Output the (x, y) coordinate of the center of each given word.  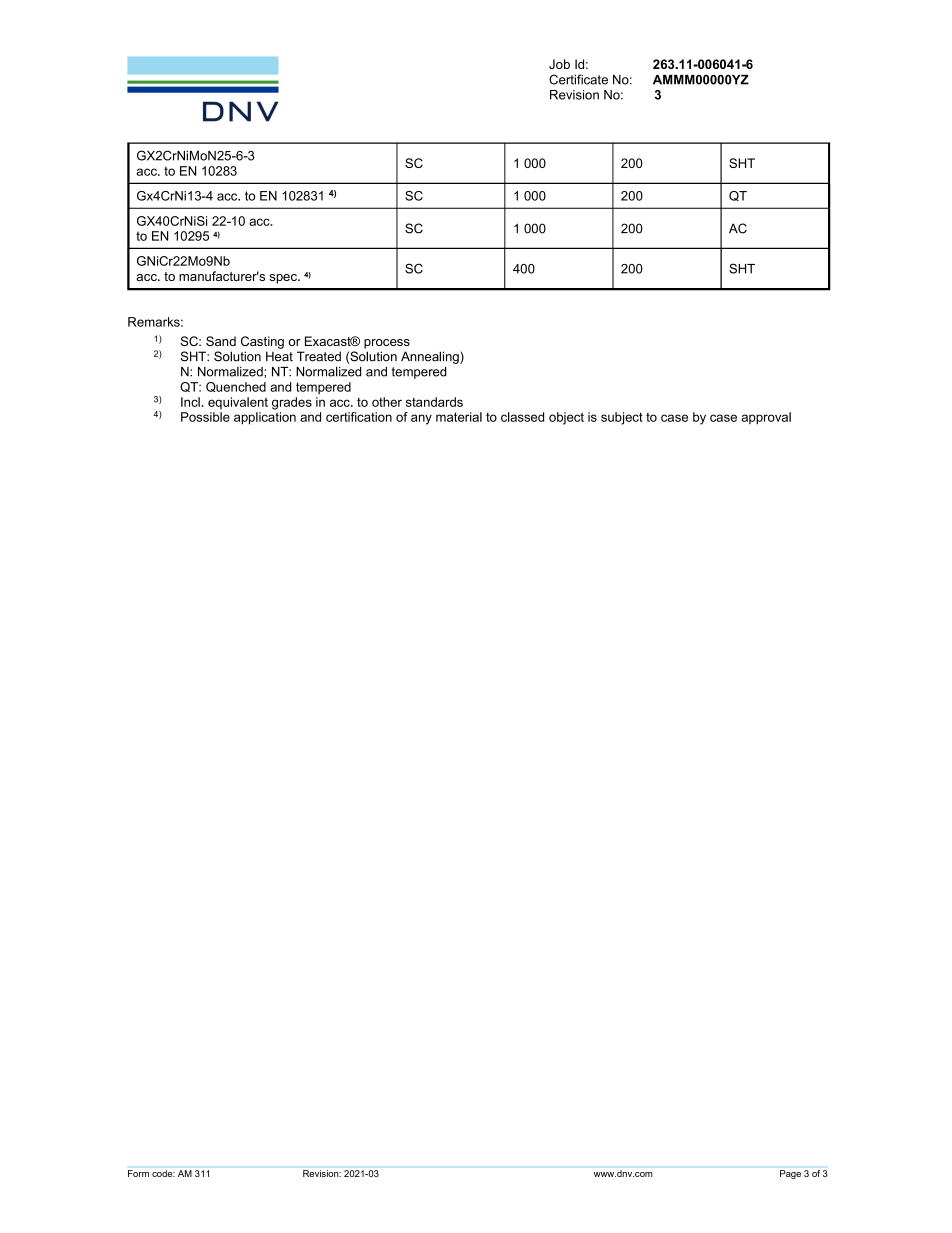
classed (522, 417)
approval (766, 418)
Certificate (578, 79)
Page (790, 1174)
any (421, 419)
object (566, 418)
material (459, 417)
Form (138, 1173)
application (265, 418)
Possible (205, 417)
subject (622, 418)
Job (559, 64)
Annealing (431, 357)
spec (284, 279)
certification (359, 417)
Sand (221, 341)
